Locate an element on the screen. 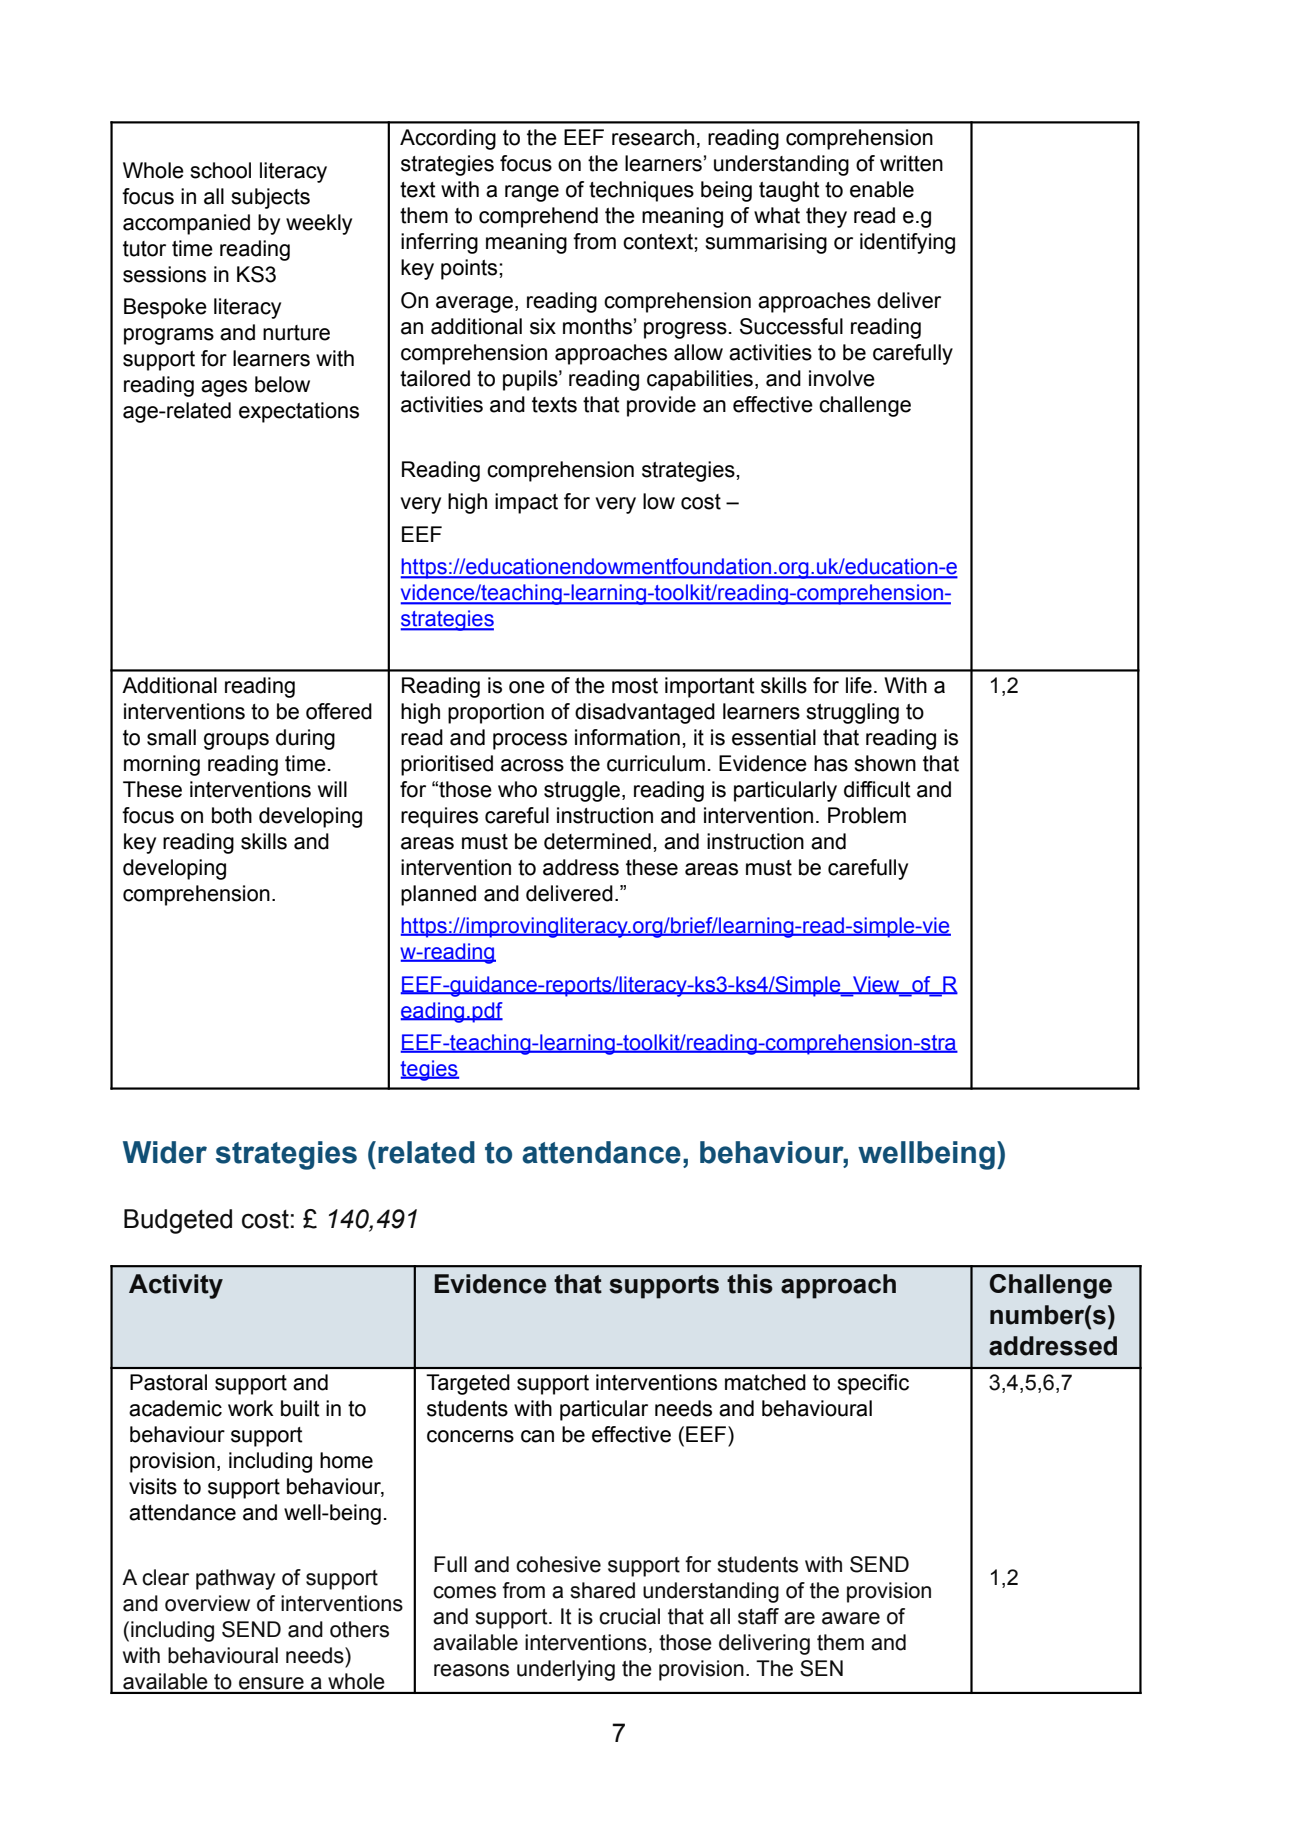 Image resolution: width=1291 pixels, height=1824 pixels. proportion is located at coordinates (496, 713).
